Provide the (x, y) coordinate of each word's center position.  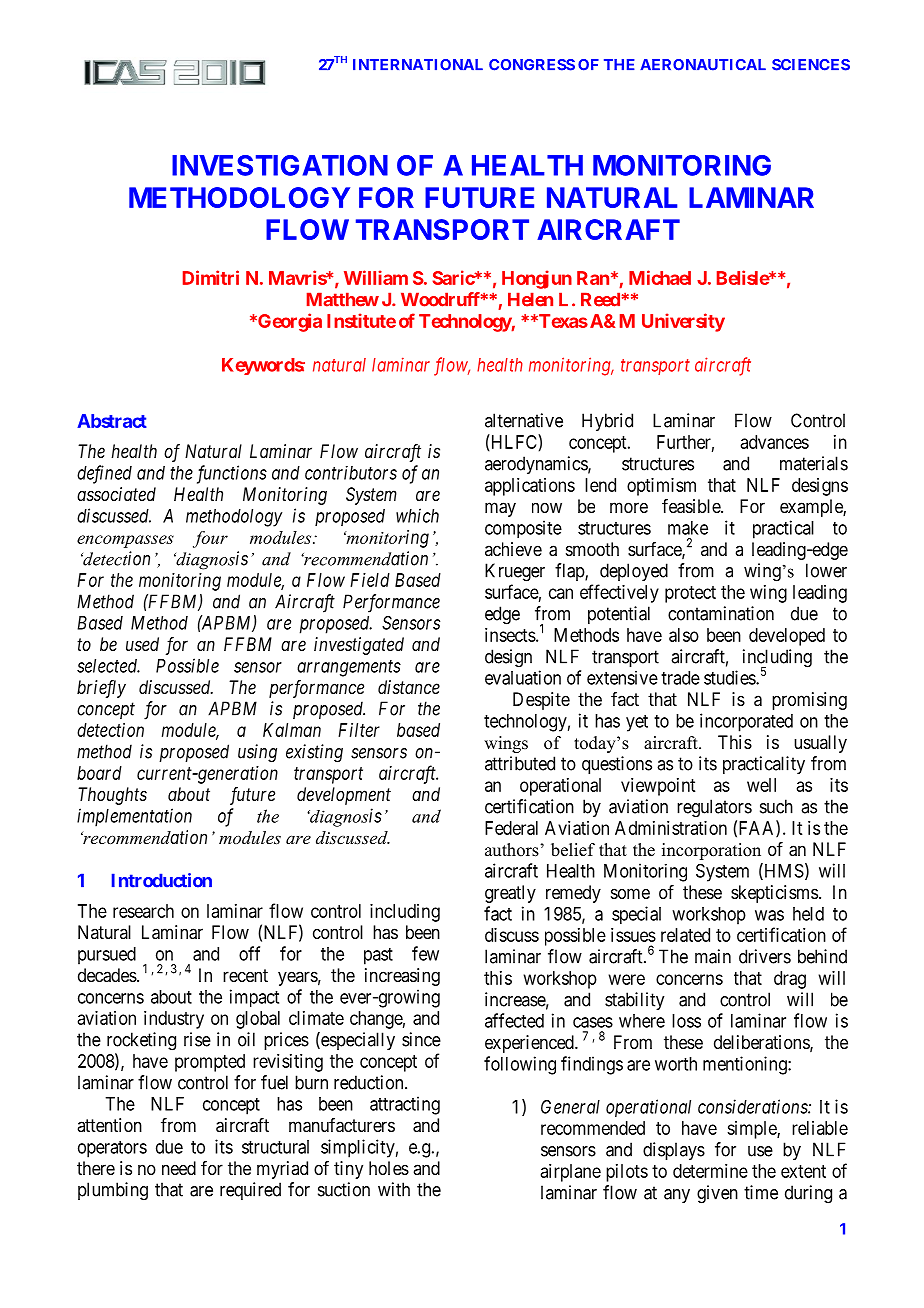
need (179, 1168)
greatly (510, 894)
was (769, 915)
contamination (721, 613)
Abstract (112, 421)
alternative (524, 420)
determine (710, 1171)
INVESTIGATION (280, 165)
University (683, 322)
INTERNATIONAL (418, 65)
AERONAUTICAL (703, 65)
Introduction (162, 880)
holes (389, 1168)
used (142, 644)
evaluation (523, 677)
